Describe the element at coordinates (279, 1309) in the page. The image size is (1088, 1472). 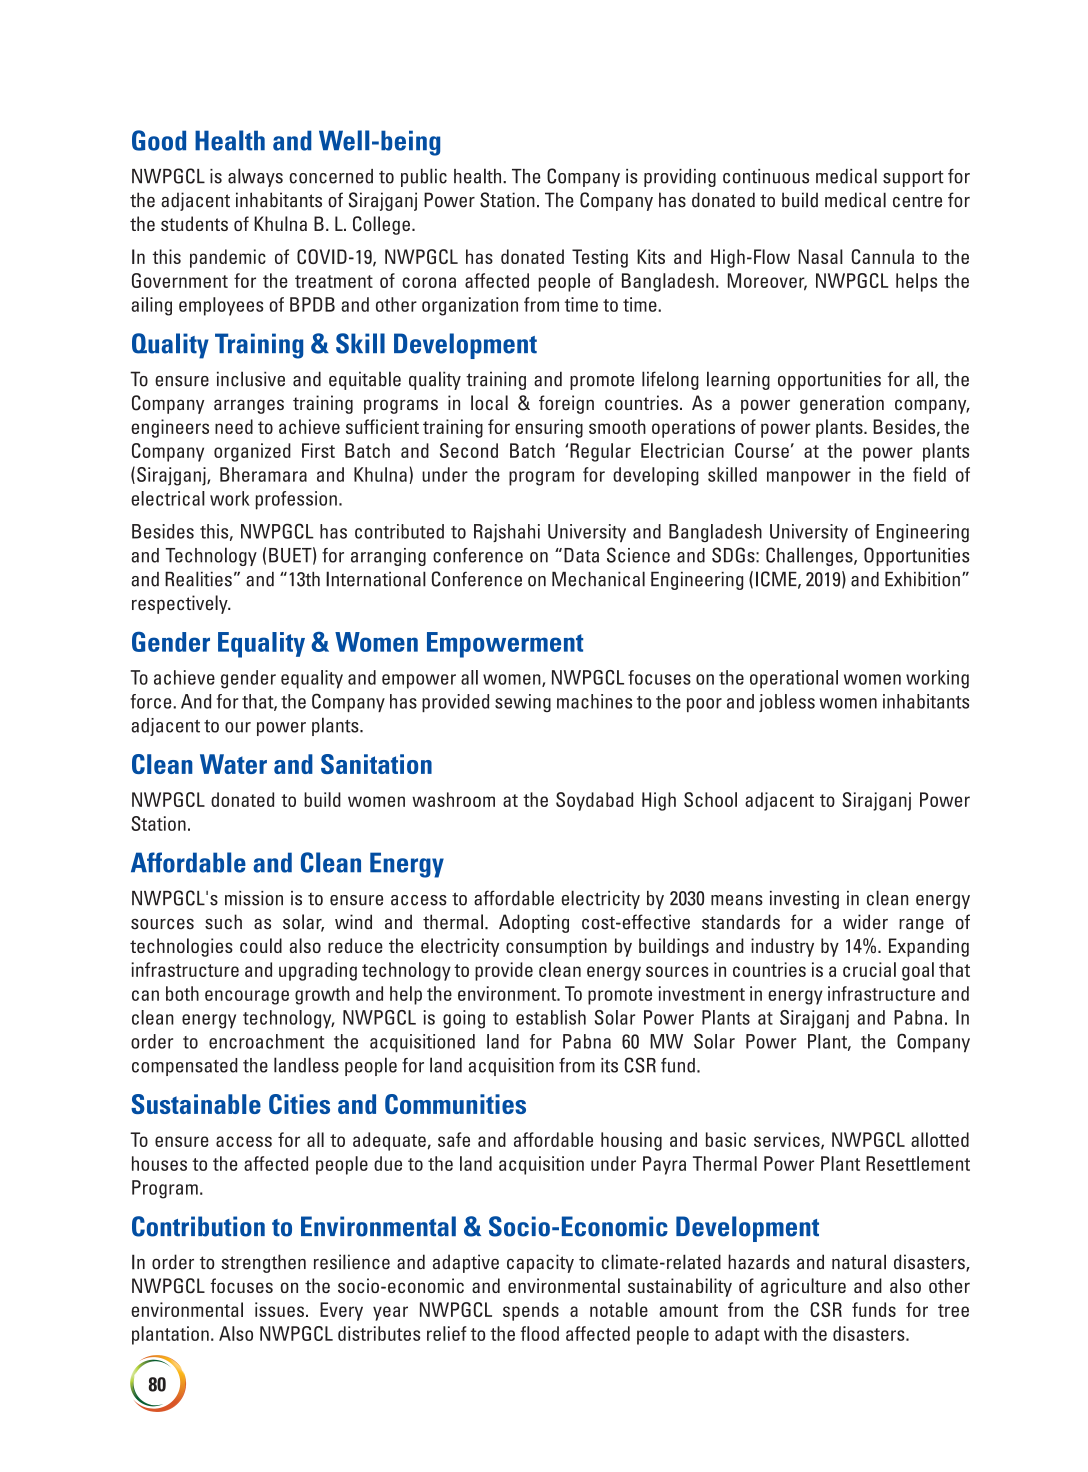
I see `issues` at that location.
